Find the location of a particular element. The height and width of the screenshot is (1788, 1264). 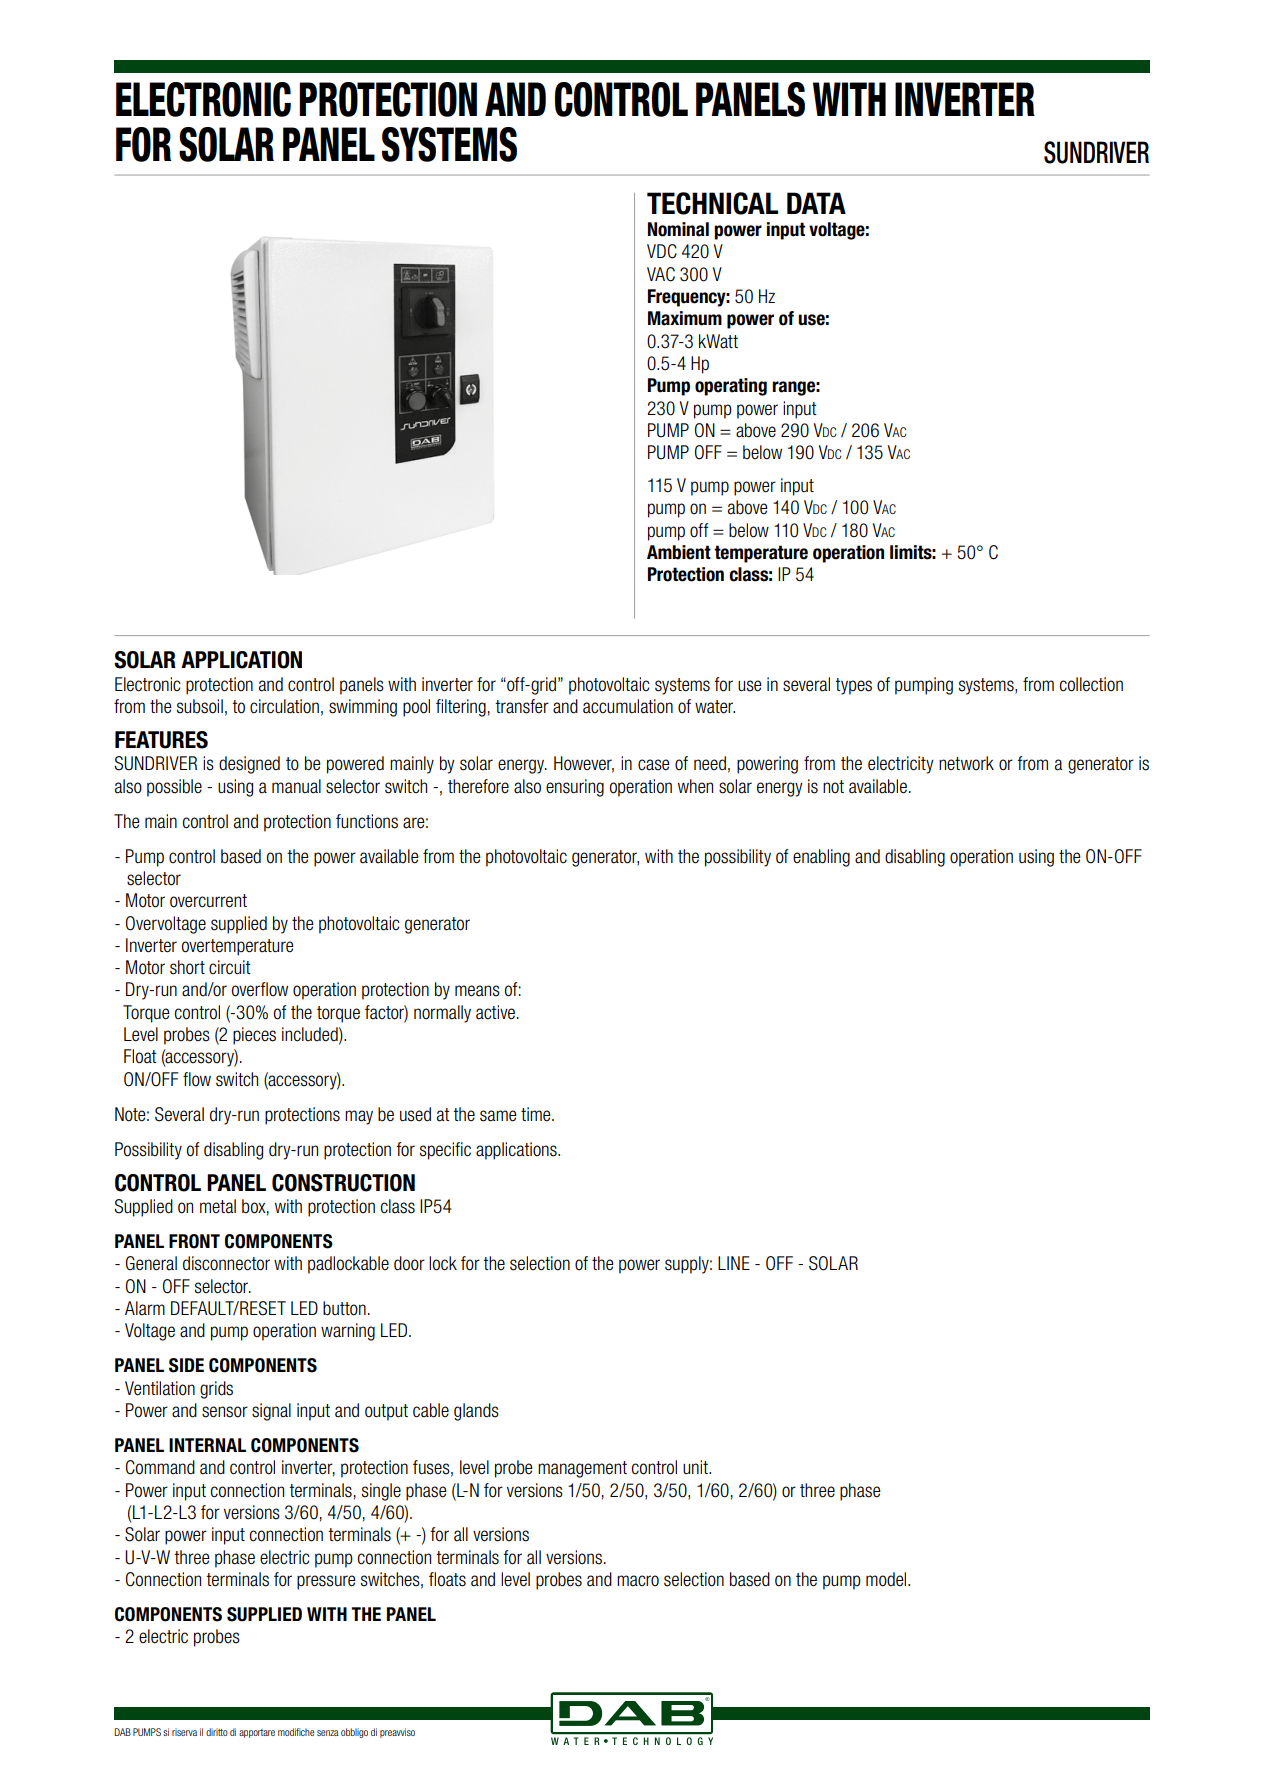

network is located at coordinates (966, 763).
